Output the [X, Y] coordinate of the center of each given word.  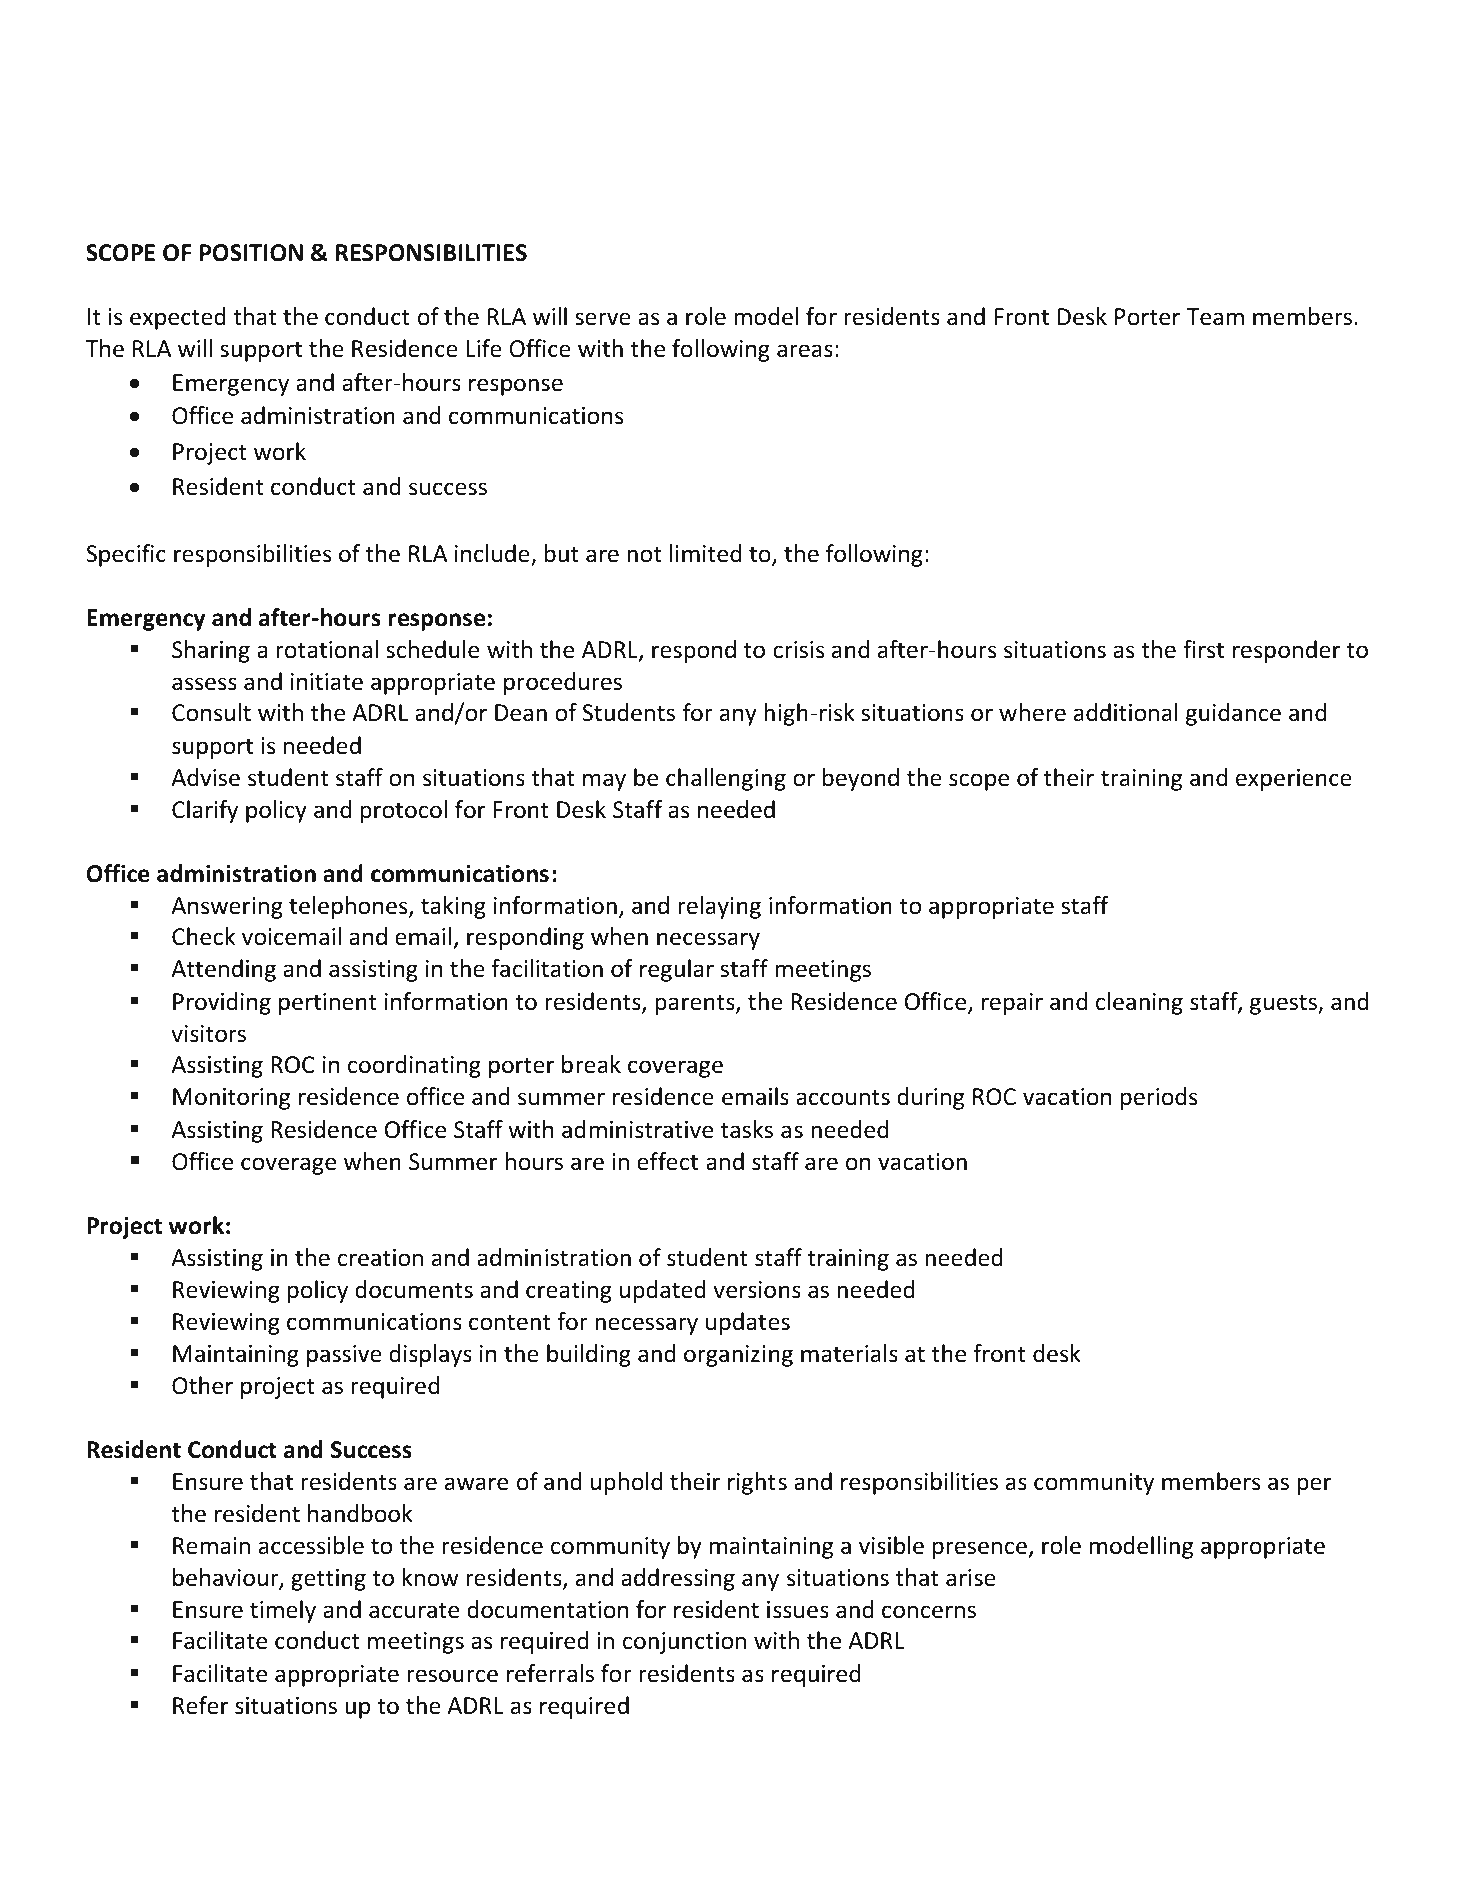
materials [849, 1353]
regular [677, 970]
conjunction [684, 1643]
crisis [798, 650]
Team [1215, 317]
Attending [223, 970]
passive [344, 1356]
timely [283, 1611]
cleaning [1139, 1003]
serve [603, 319]
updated [663, 1291]
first [1203, 649]
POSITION [251, 253]
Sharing [211, 651]
